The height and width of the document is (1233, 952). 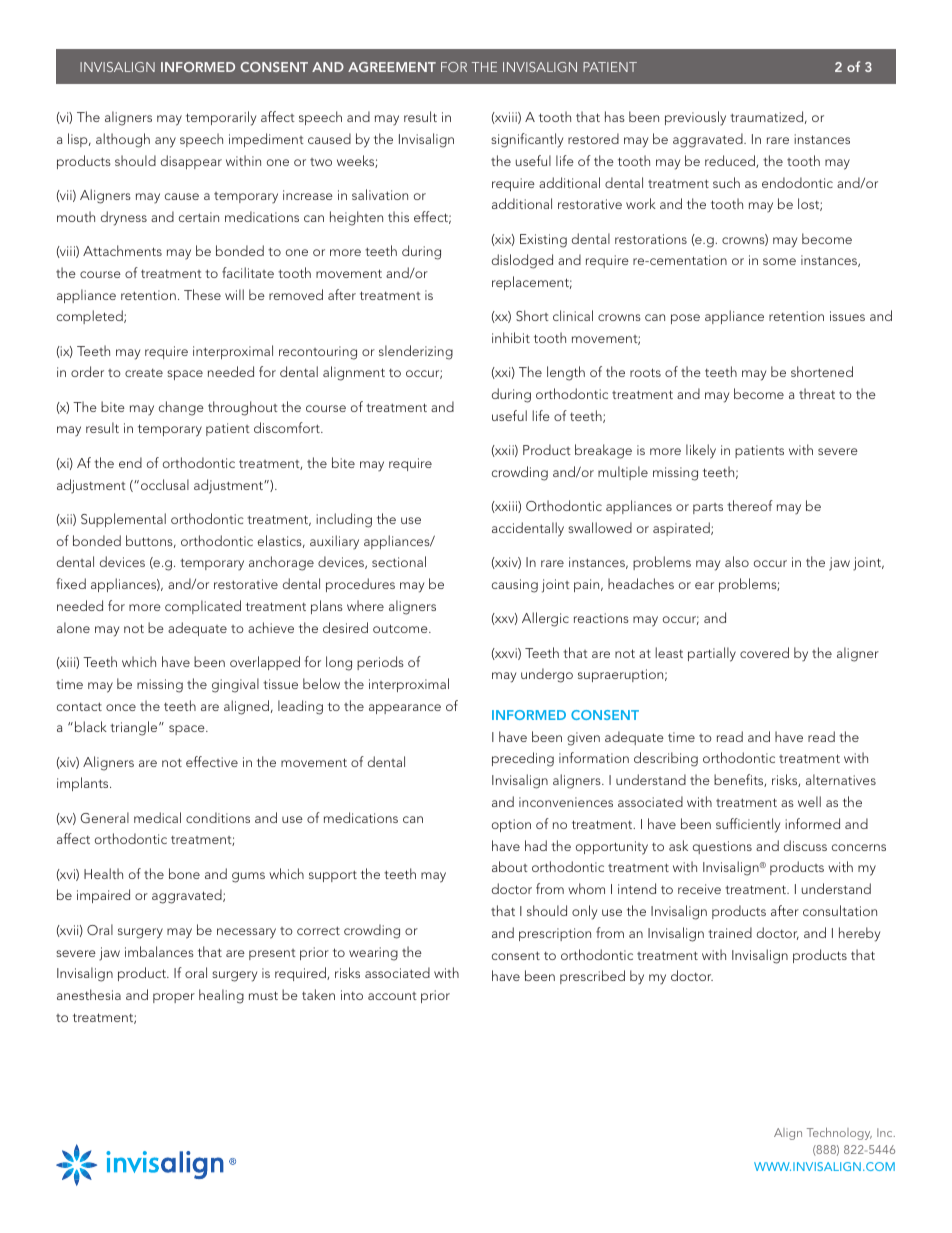 What do you see at coordinates (515, 586) in the document?
I see `causing` at bounding box center [515, 586].
